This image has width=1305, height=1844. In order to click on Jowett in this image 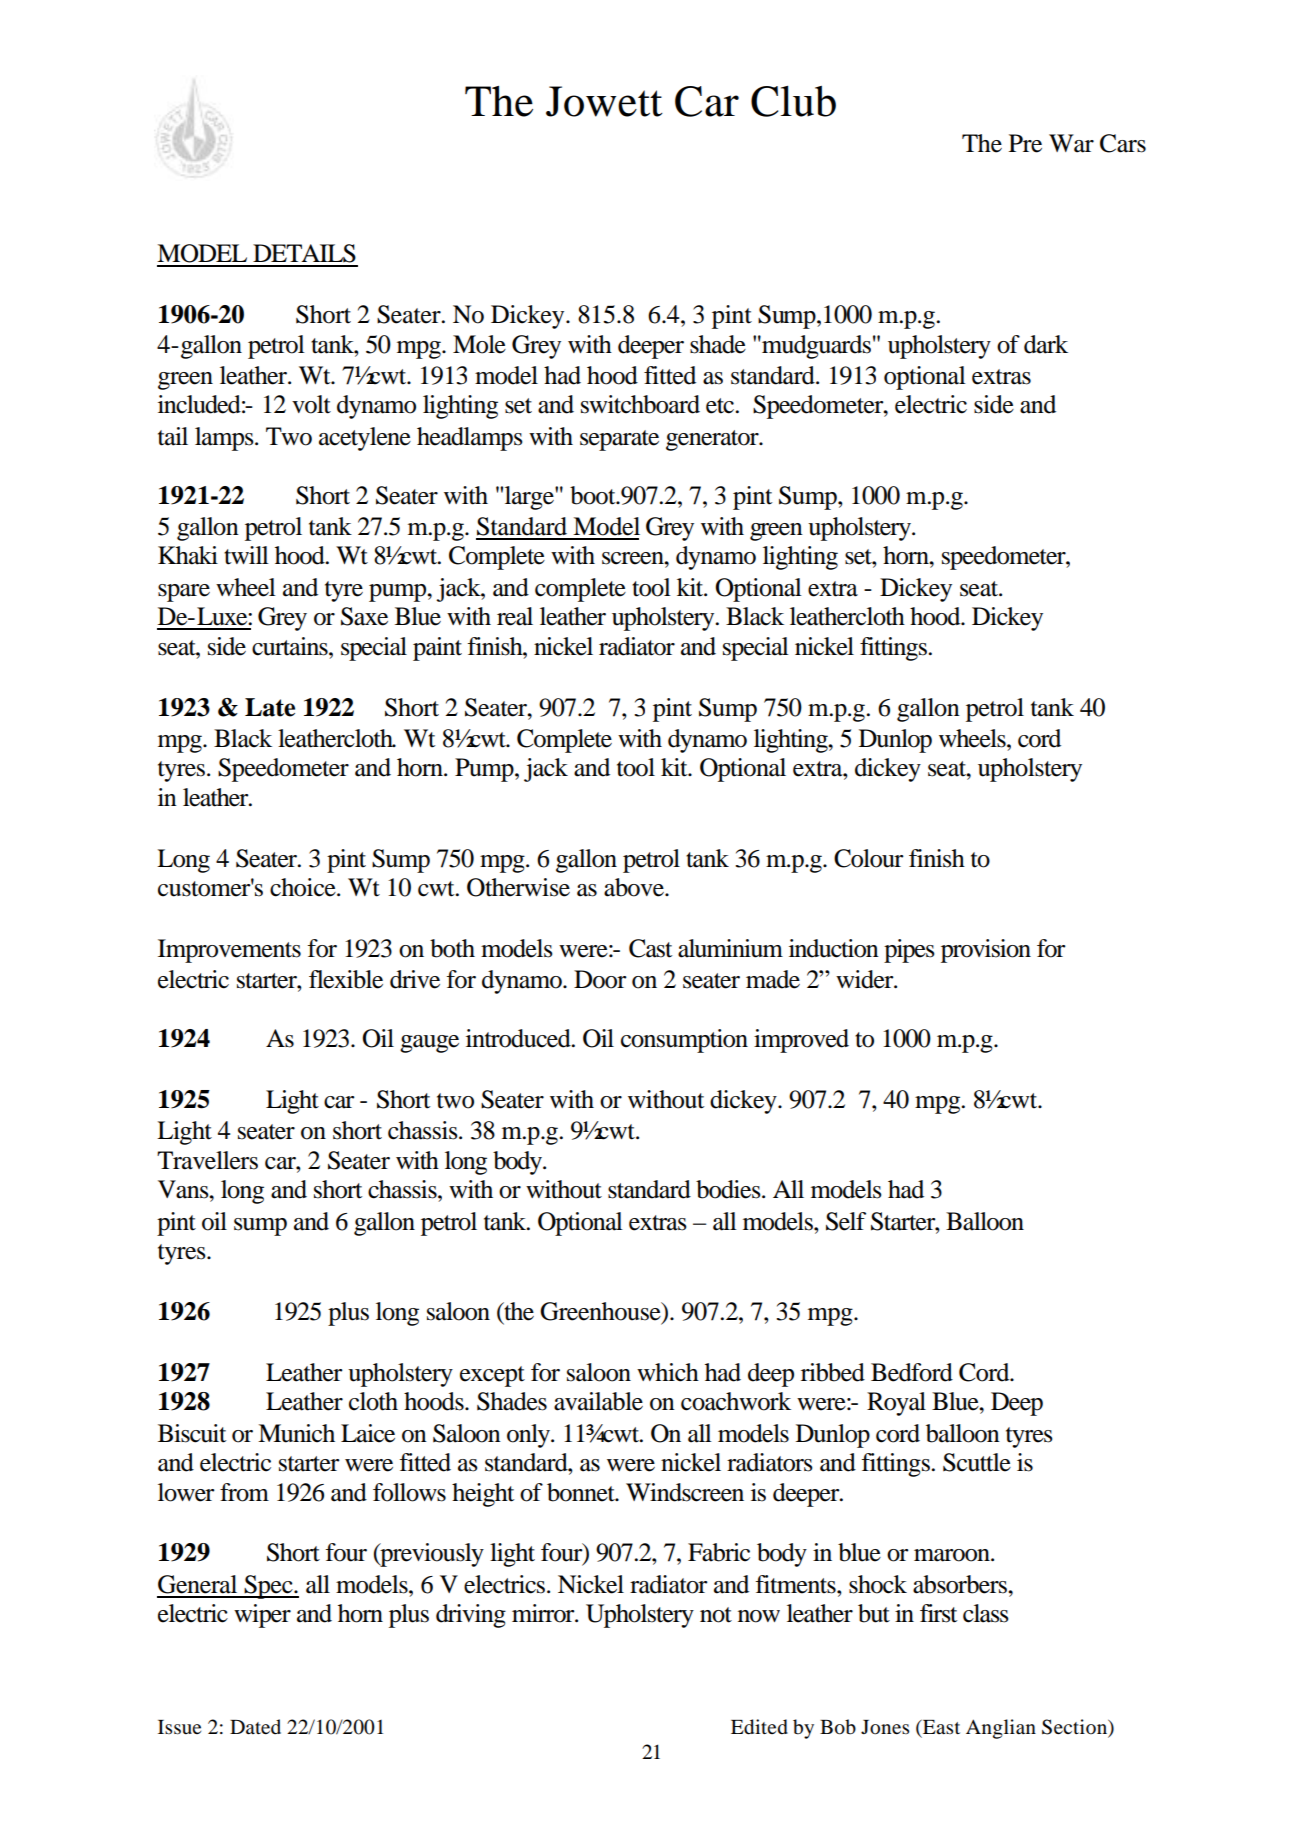, I will do `click(604, 101)`.
